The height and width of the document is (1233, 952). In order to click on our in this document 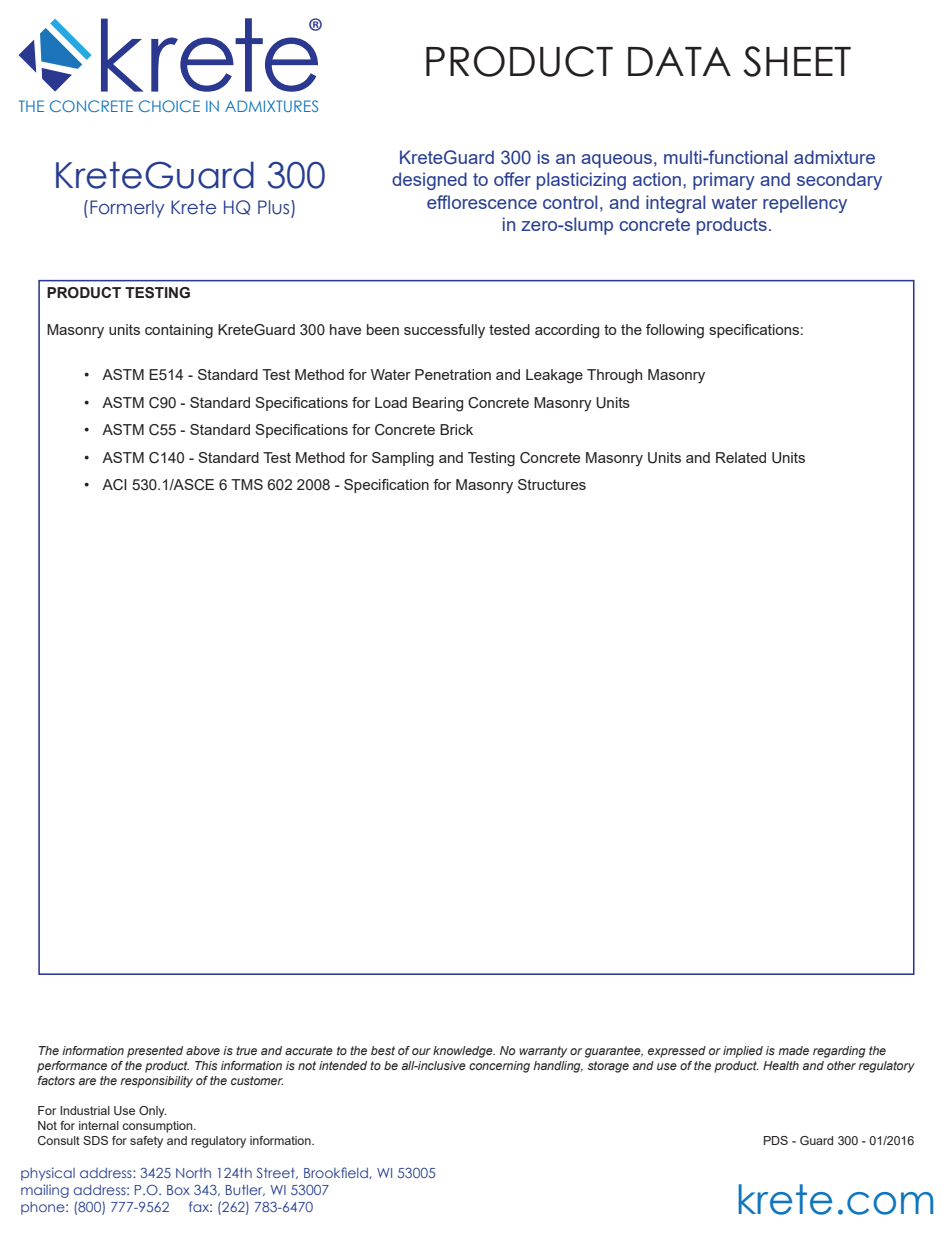, I will do `click(421, 1051)`.
